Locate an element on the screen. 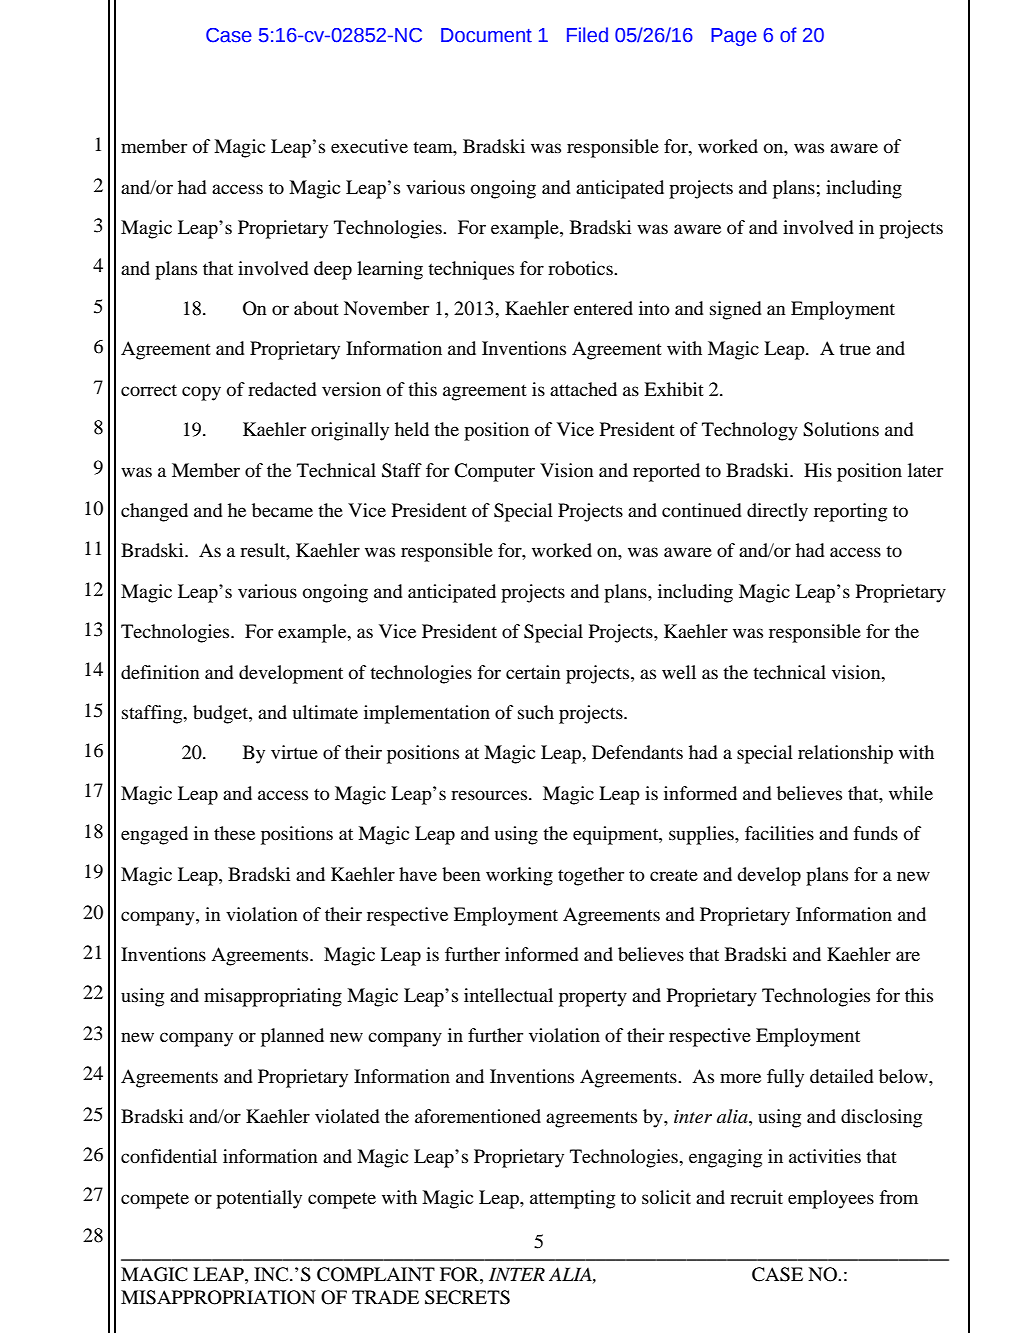 This screenshot has height=1333, width=1030. certain is located at coordinates (533, 672).
